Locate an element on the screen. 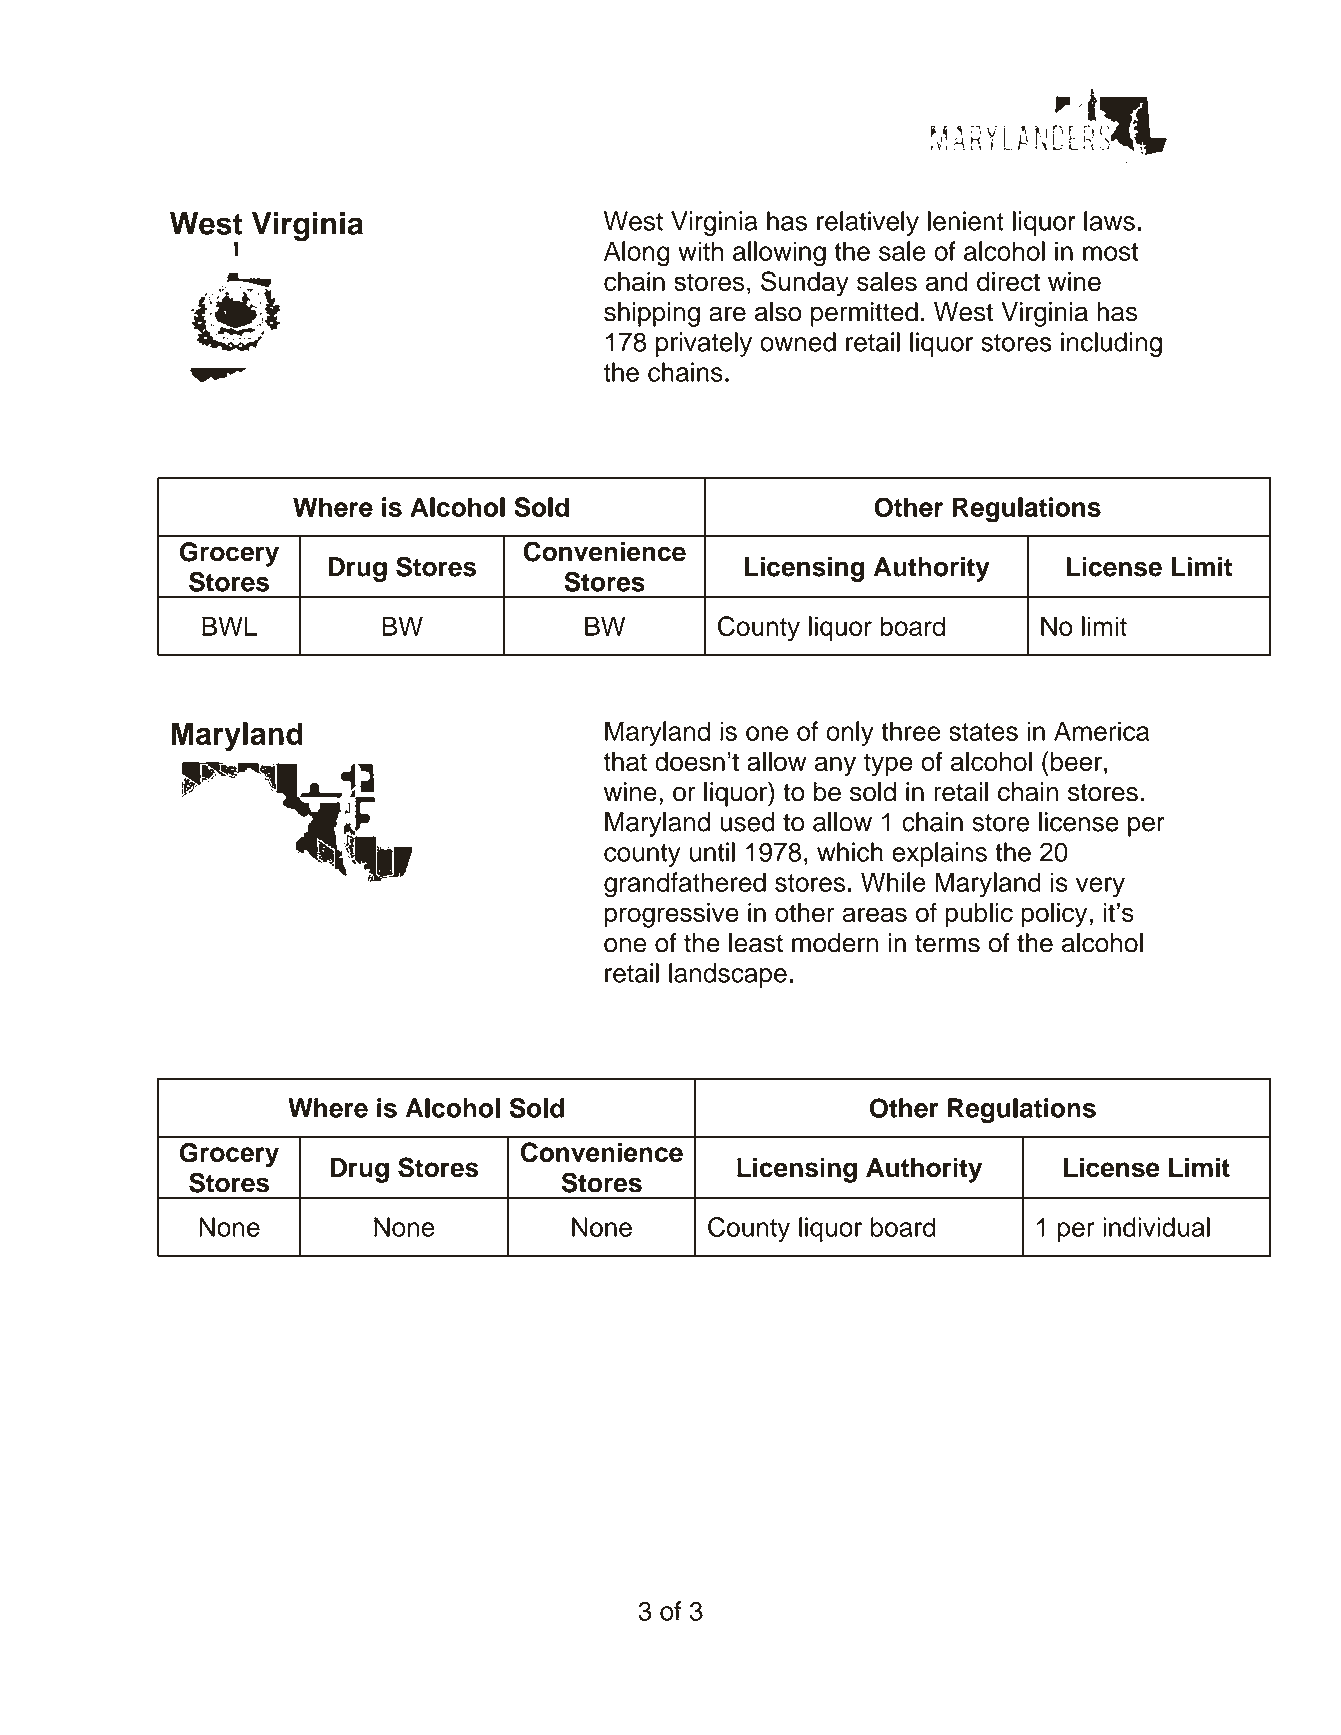  very is located at coordinates (1100, 887).
